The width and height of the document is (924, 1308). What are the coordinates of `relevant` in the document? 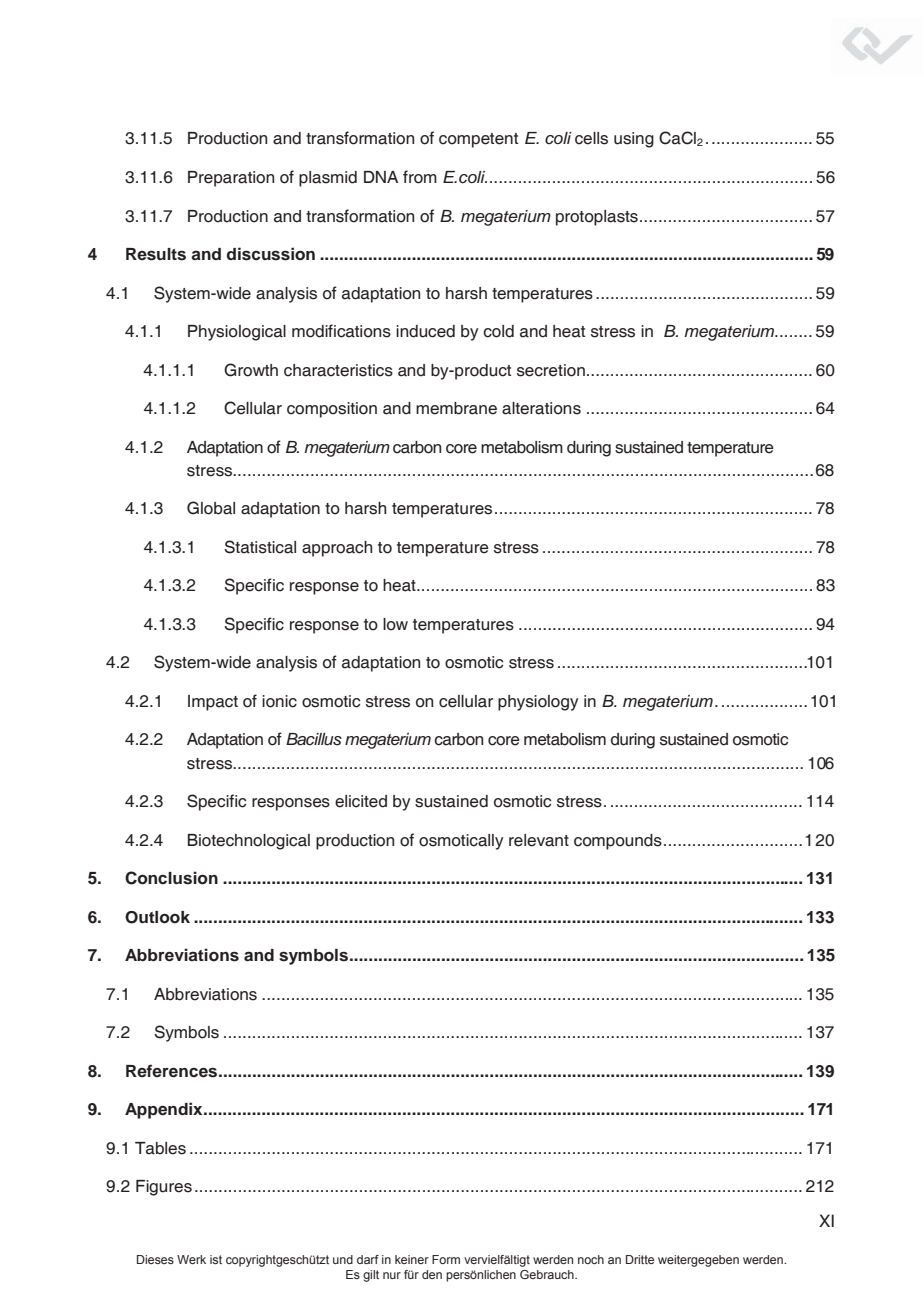 It's located at (539, 840).
